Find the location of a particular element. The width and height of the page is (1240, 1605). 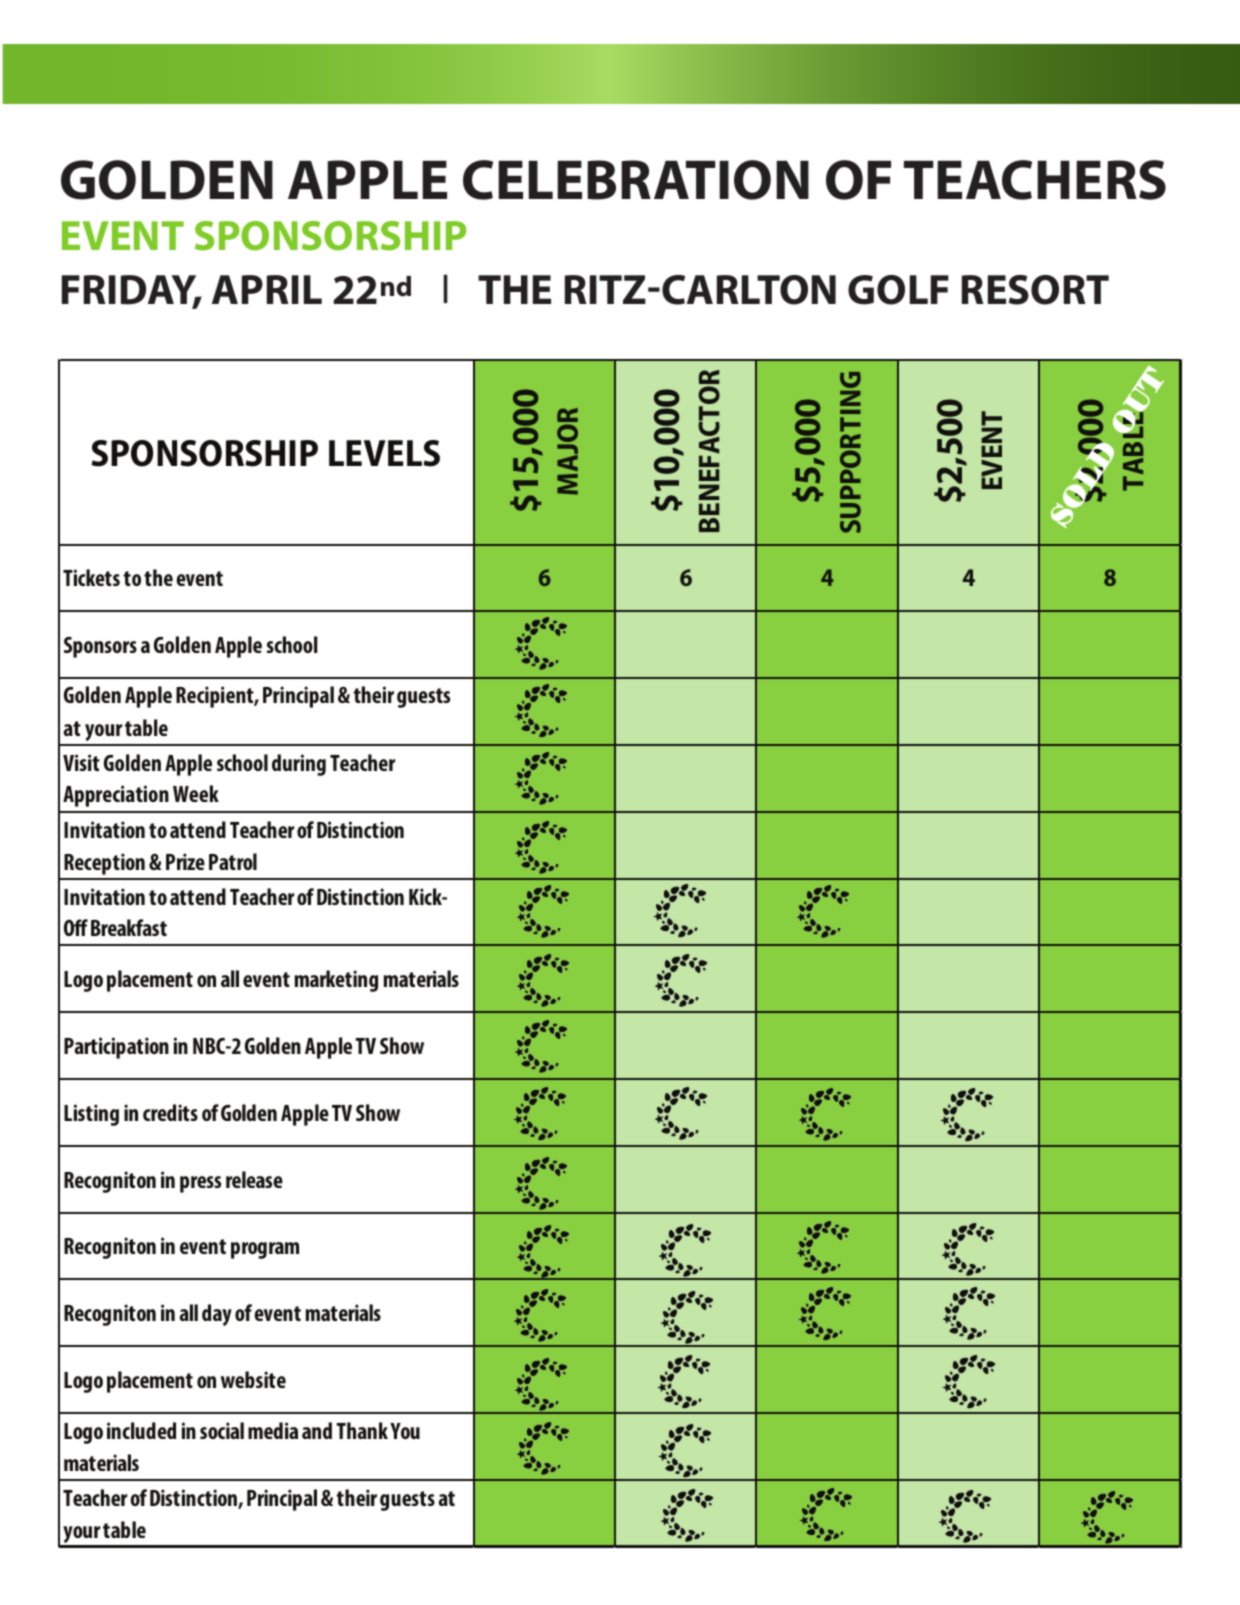

and is located at coordinates (317, 1430).
